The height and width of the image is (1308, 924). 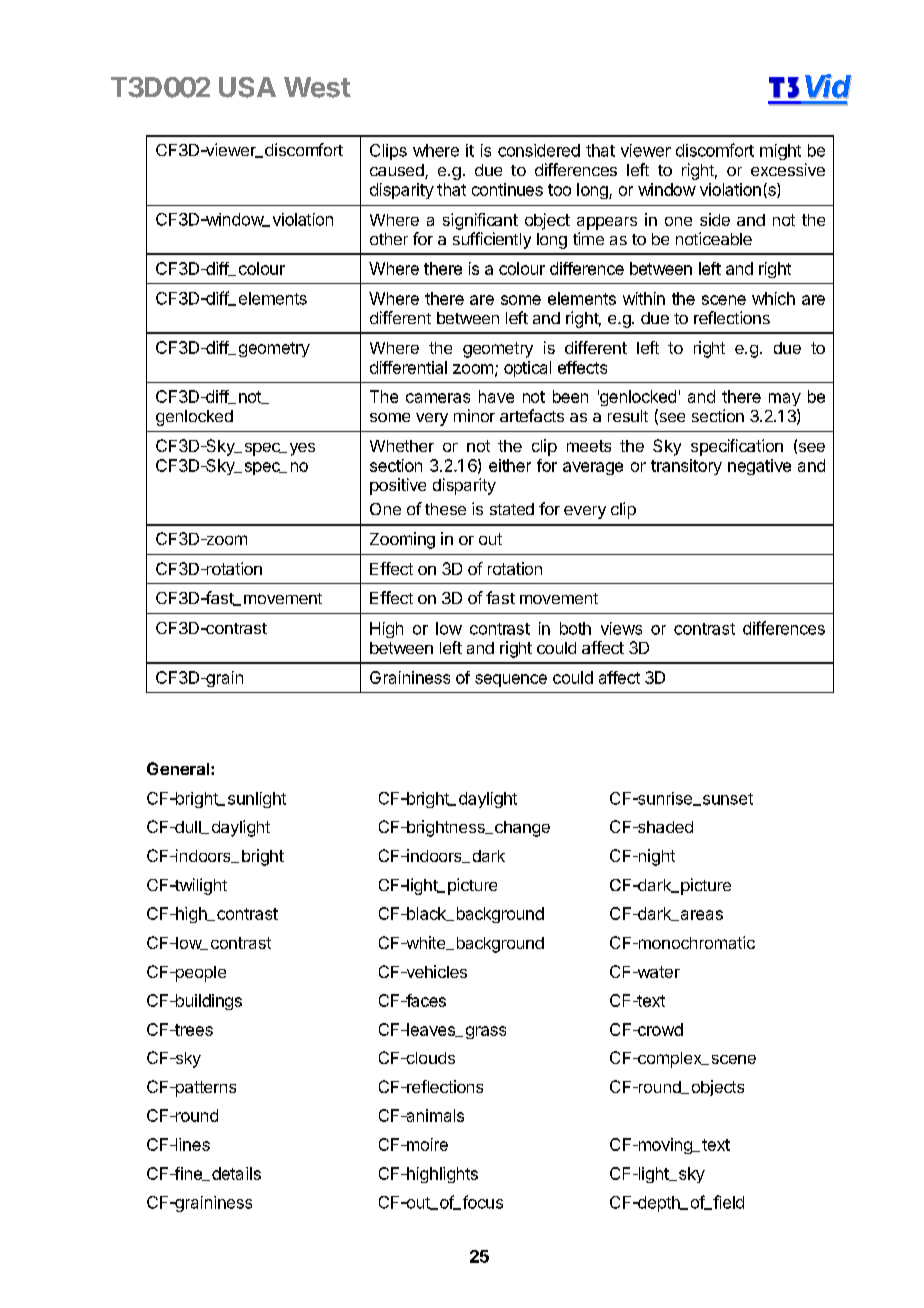 What do you see at coordinates (511, 680) in the image?
I see `sequence` at bounding box center [511, 680].
